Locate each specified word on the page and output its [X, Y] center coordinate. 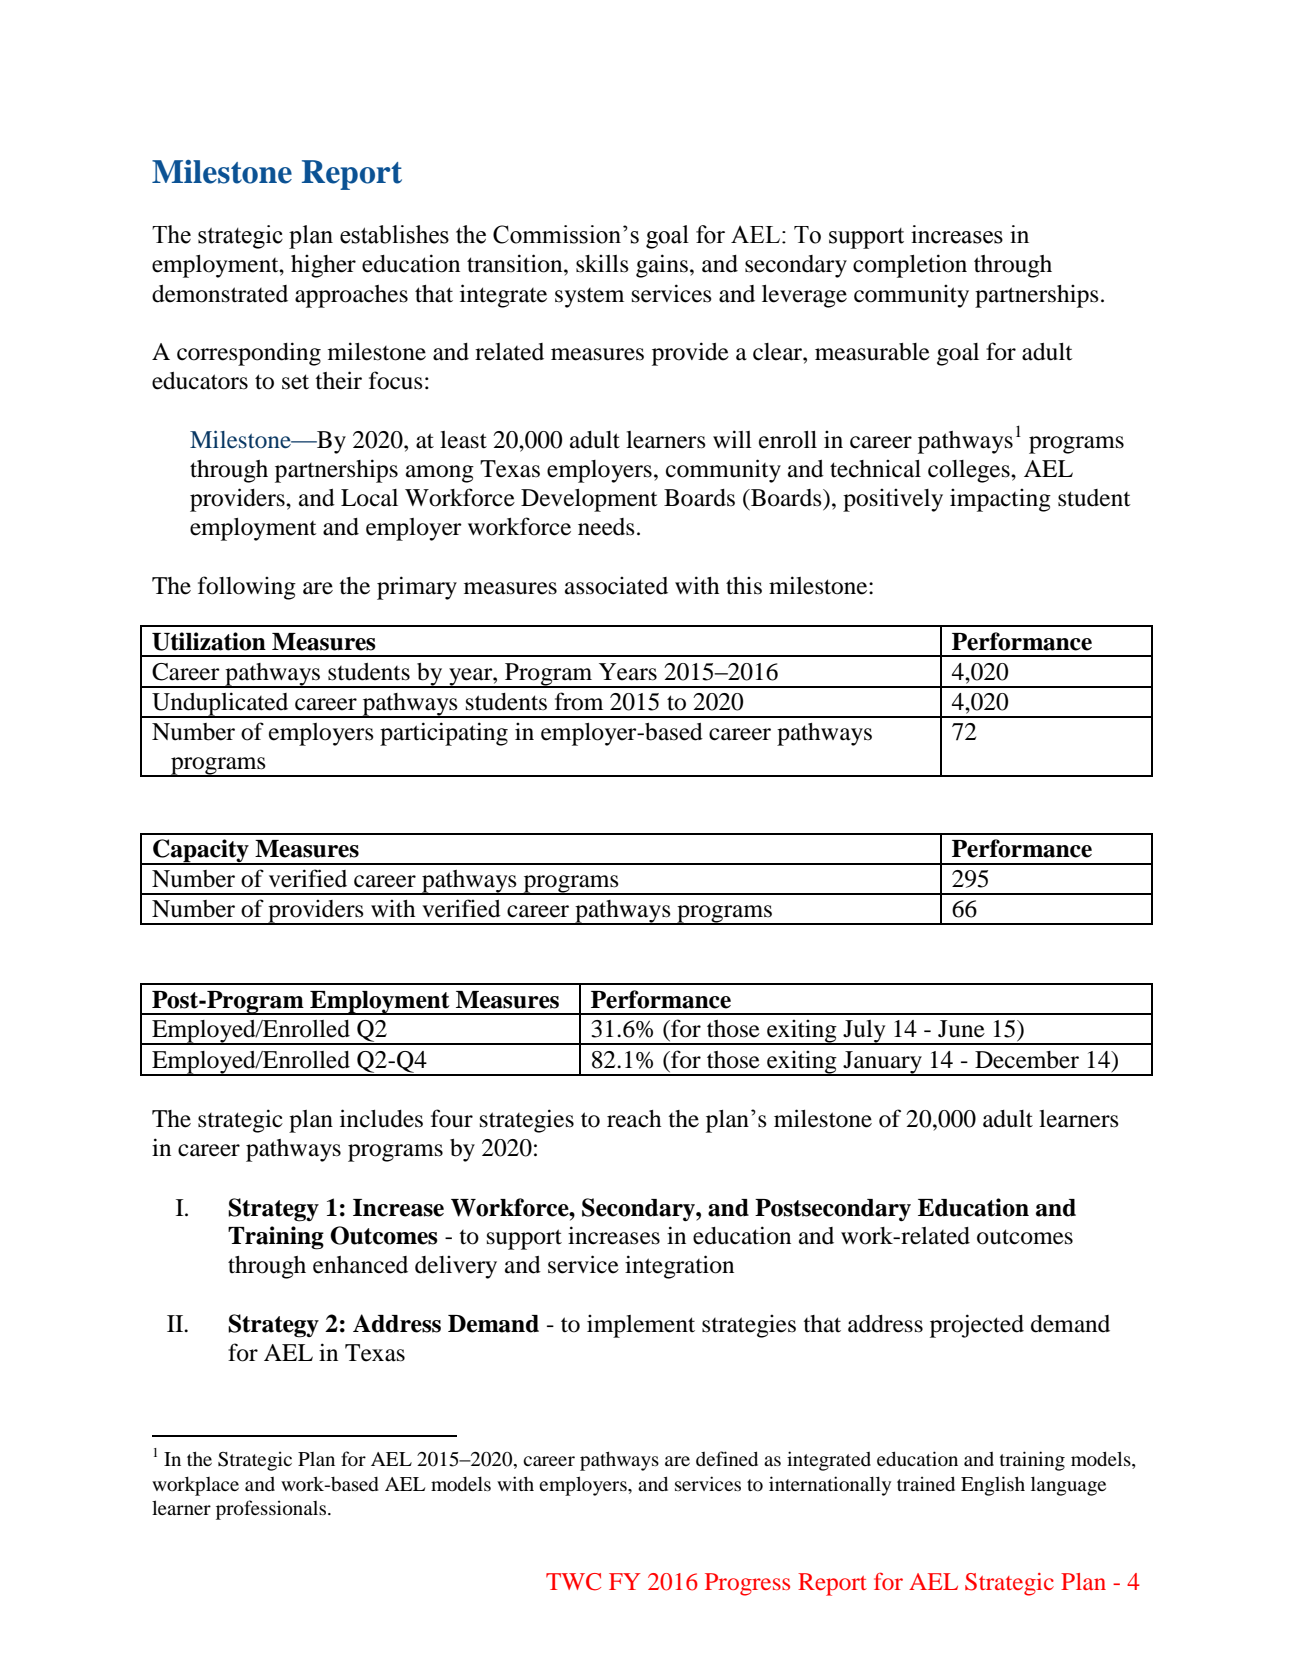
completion [910, 266]
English [993, 1486]
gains [662, 266]
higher [323, 266]
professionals [272, 1510]
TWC [573, 1582]
